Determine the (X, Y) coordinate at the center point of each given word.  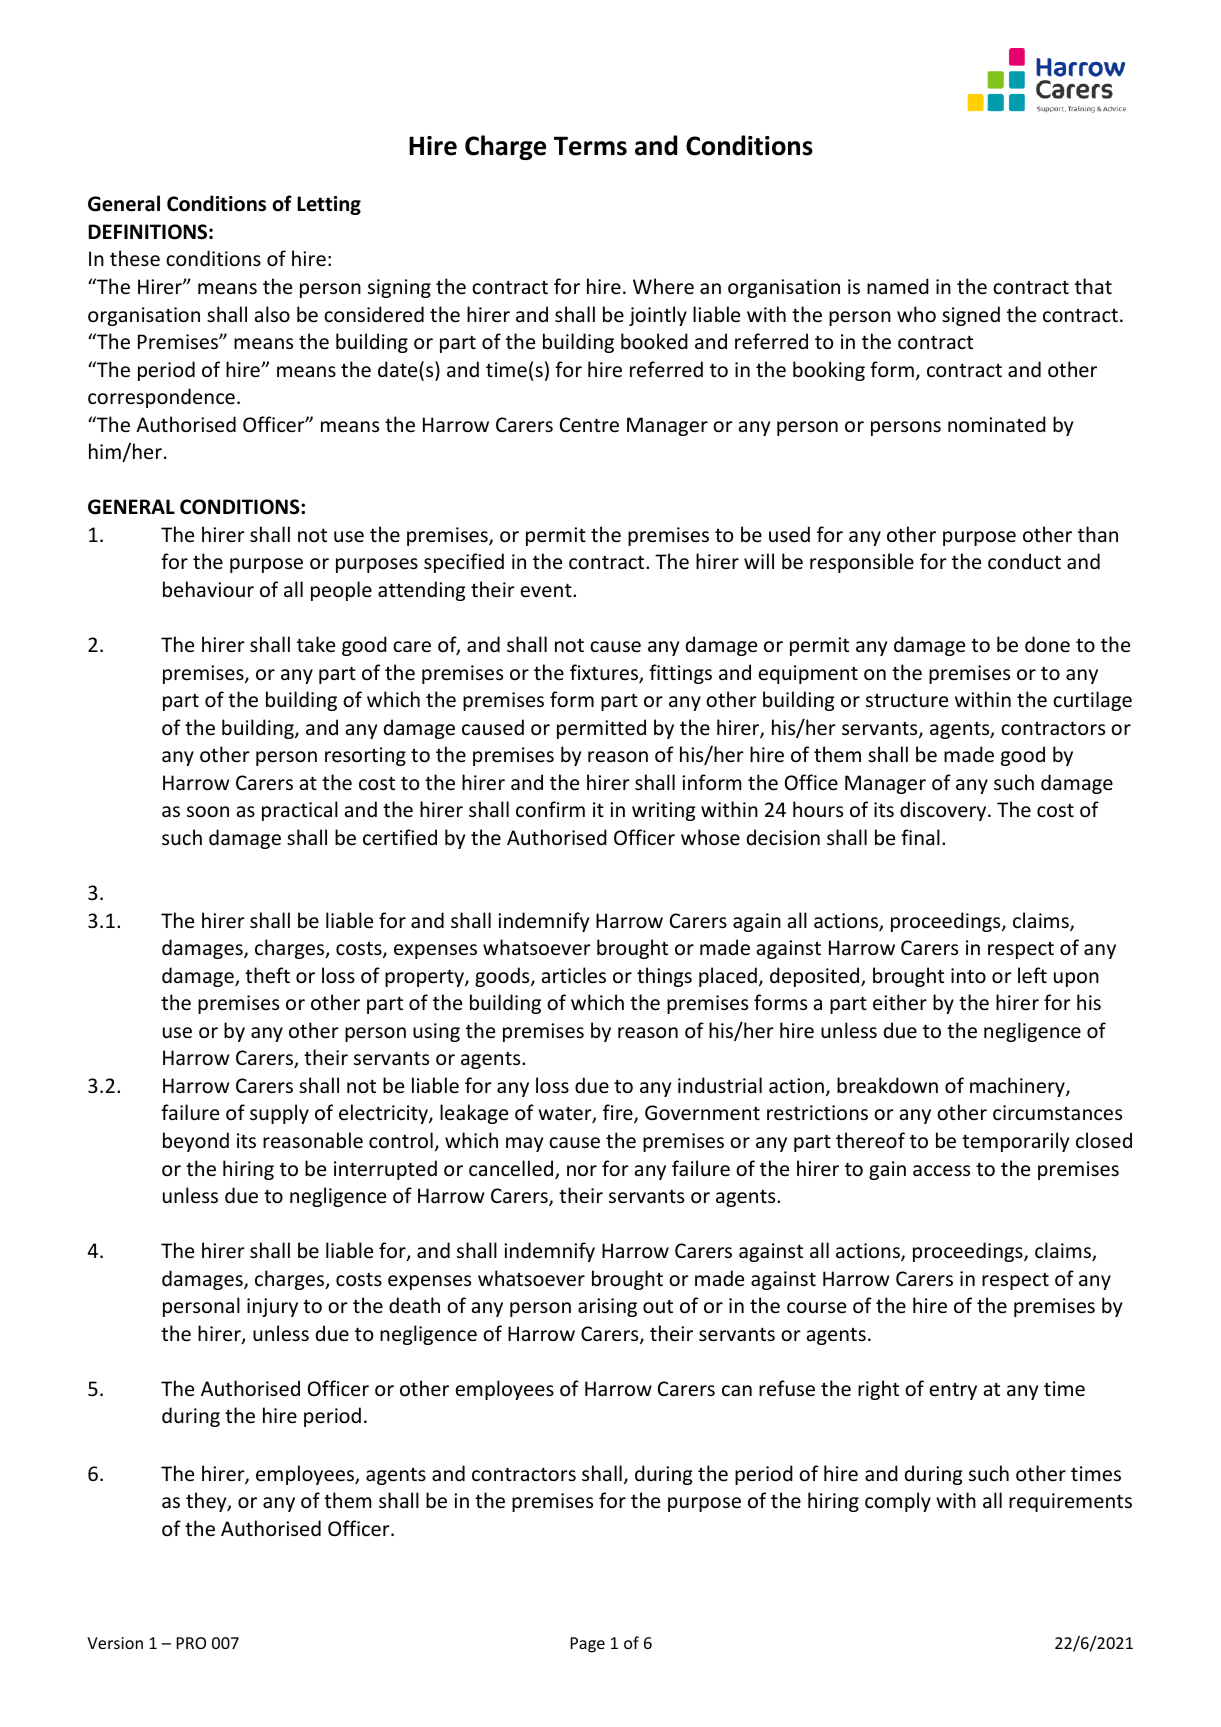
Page (587, 1645)
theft (267, 975)
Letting (329, 205)
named (898, 286)
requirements (1070, 1502)
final (920, 837)
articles (574, 975)
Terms (590, 146)
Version (115, 1643)
